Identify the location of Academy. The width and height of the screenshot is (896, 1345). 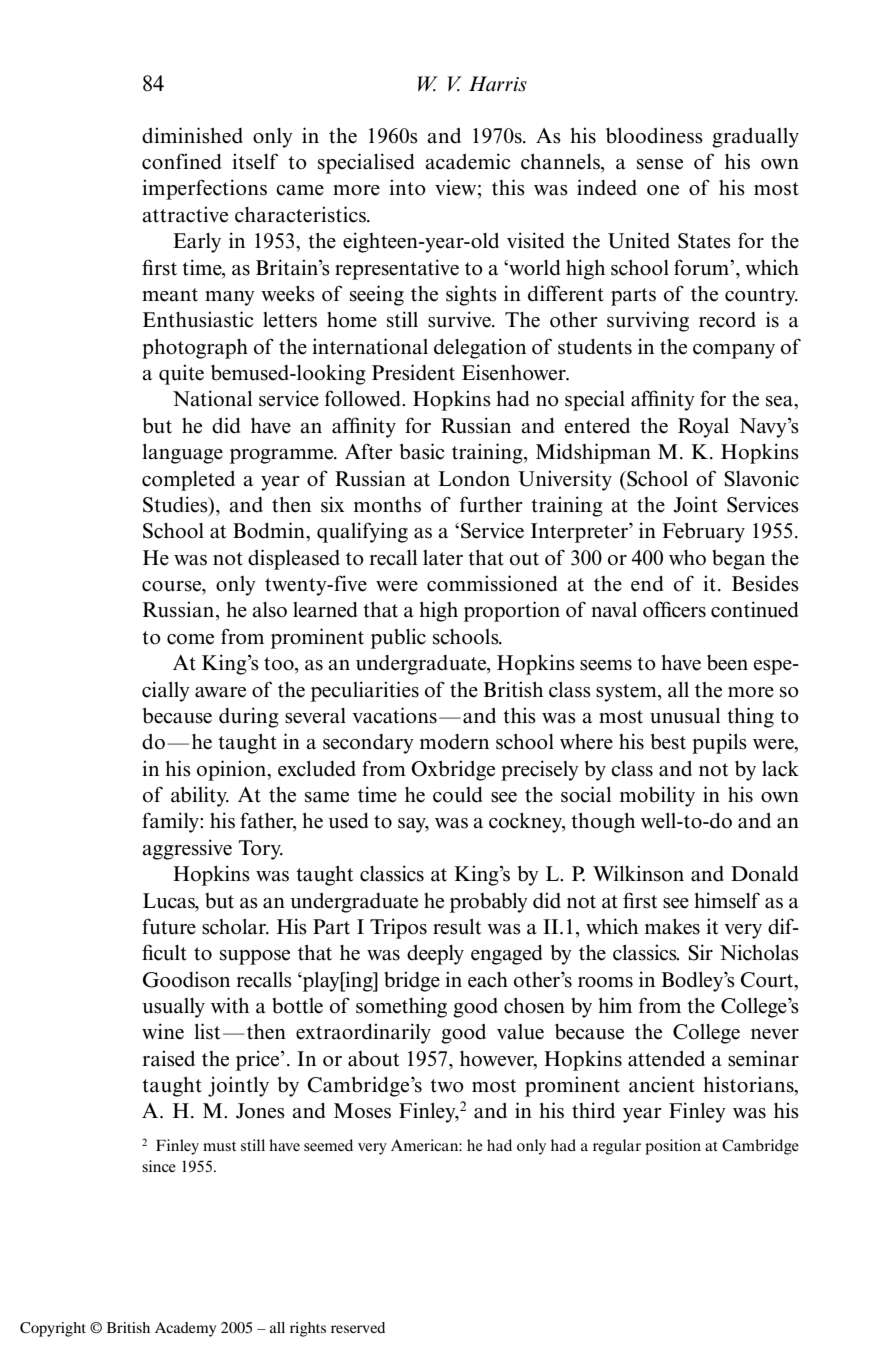
(185, 1329).
